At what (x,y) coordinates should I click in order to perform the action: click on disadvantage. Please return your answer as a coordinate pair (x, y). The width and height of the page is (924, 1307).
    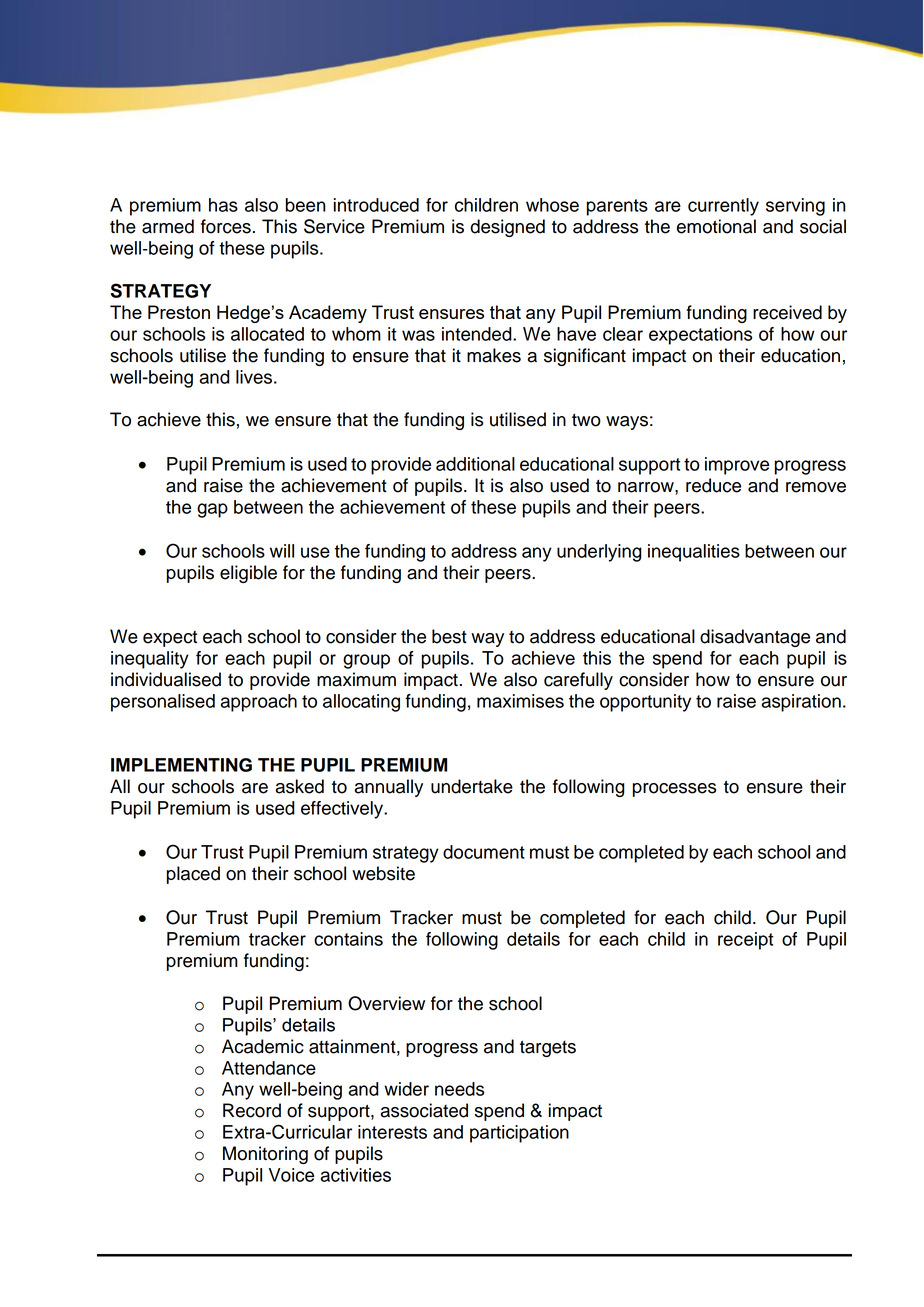
    Looking at the image, I should click on (755, 638).
